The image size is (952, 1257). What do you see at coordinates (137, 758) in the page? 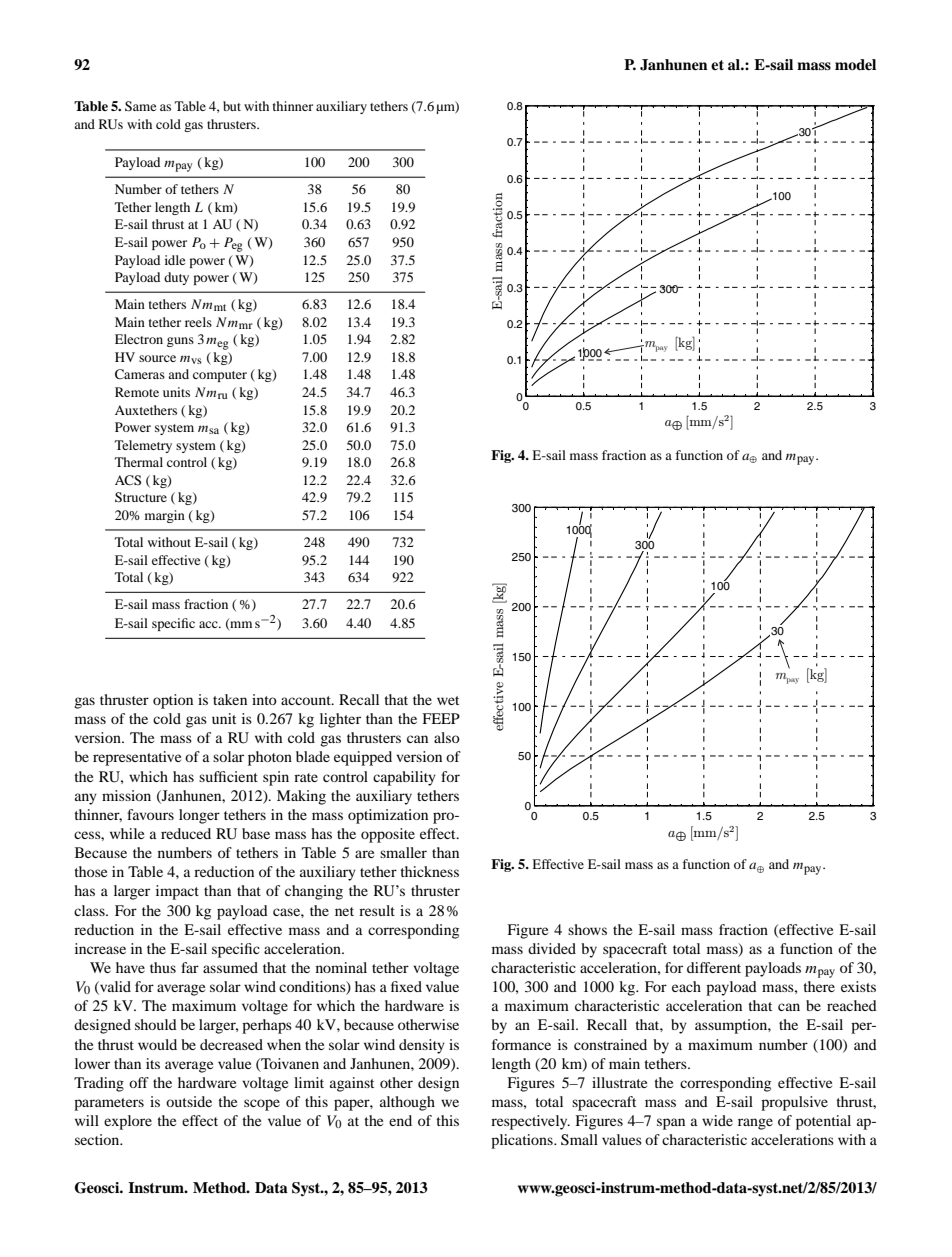
I see `representative` at bounding box center [137, 758].
